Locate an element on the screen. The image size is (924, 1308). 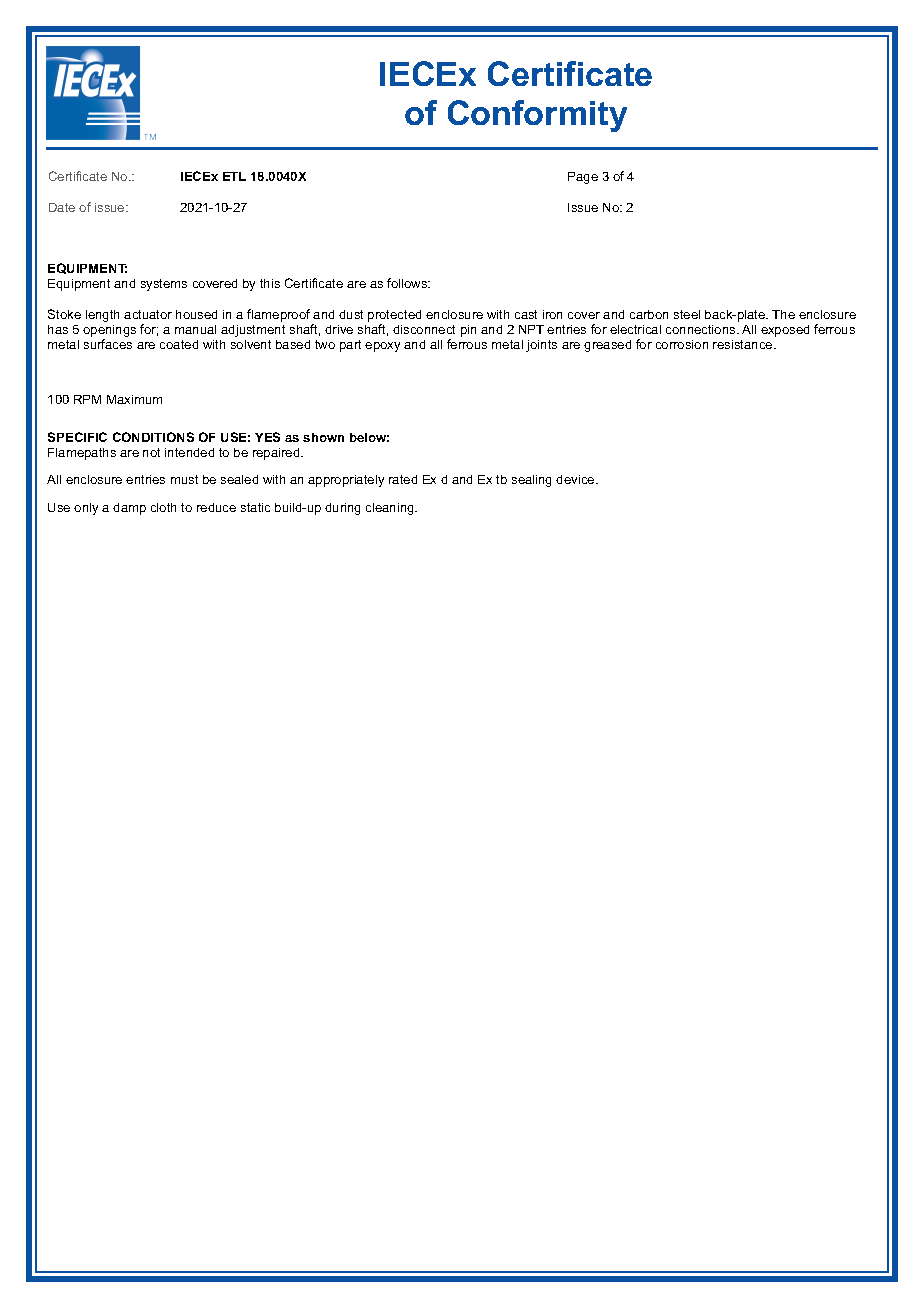
Maximum is located at coordinates (134, 399).
